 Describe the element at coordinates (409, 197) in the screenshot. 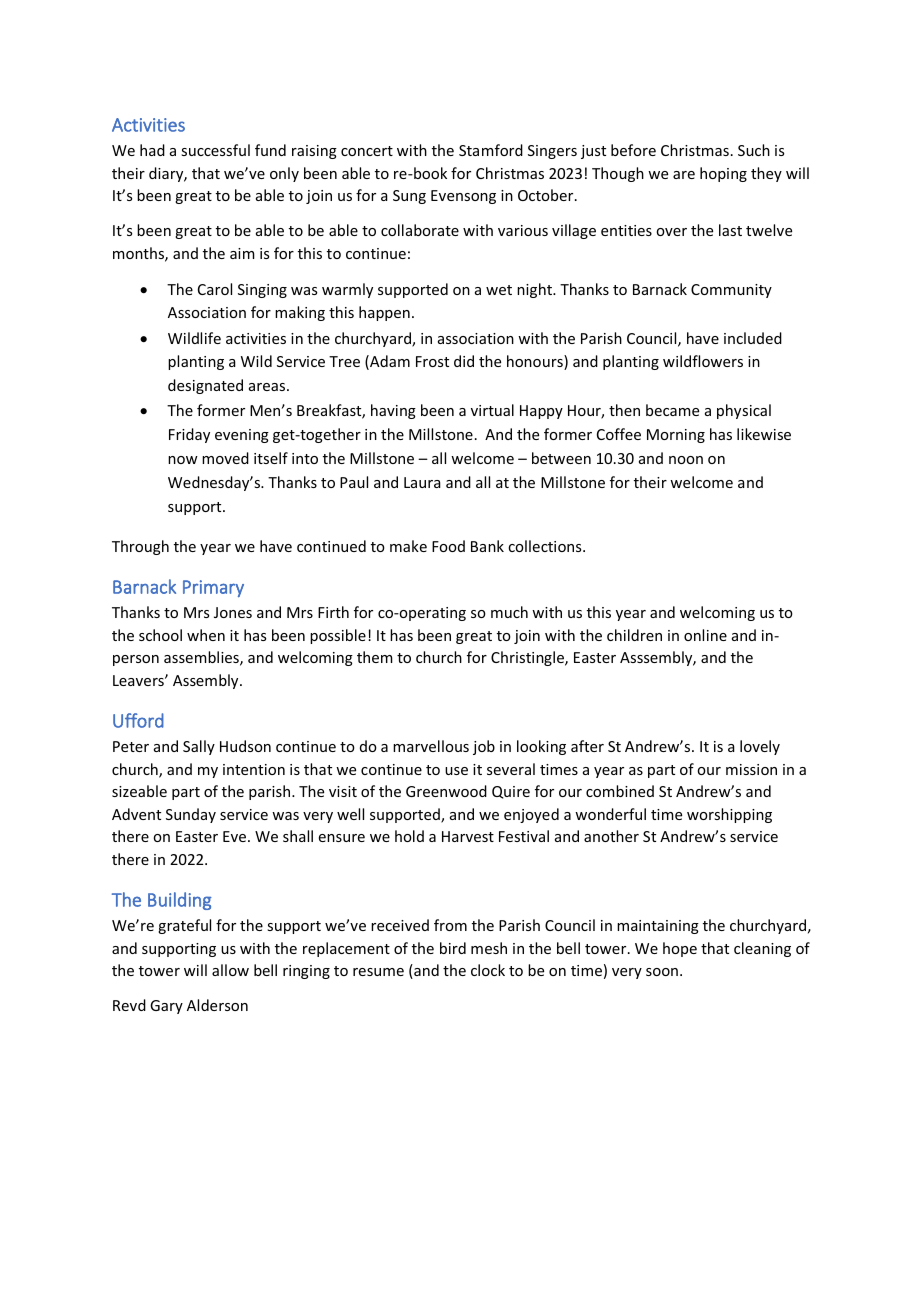

I see `Sung` at that location.
